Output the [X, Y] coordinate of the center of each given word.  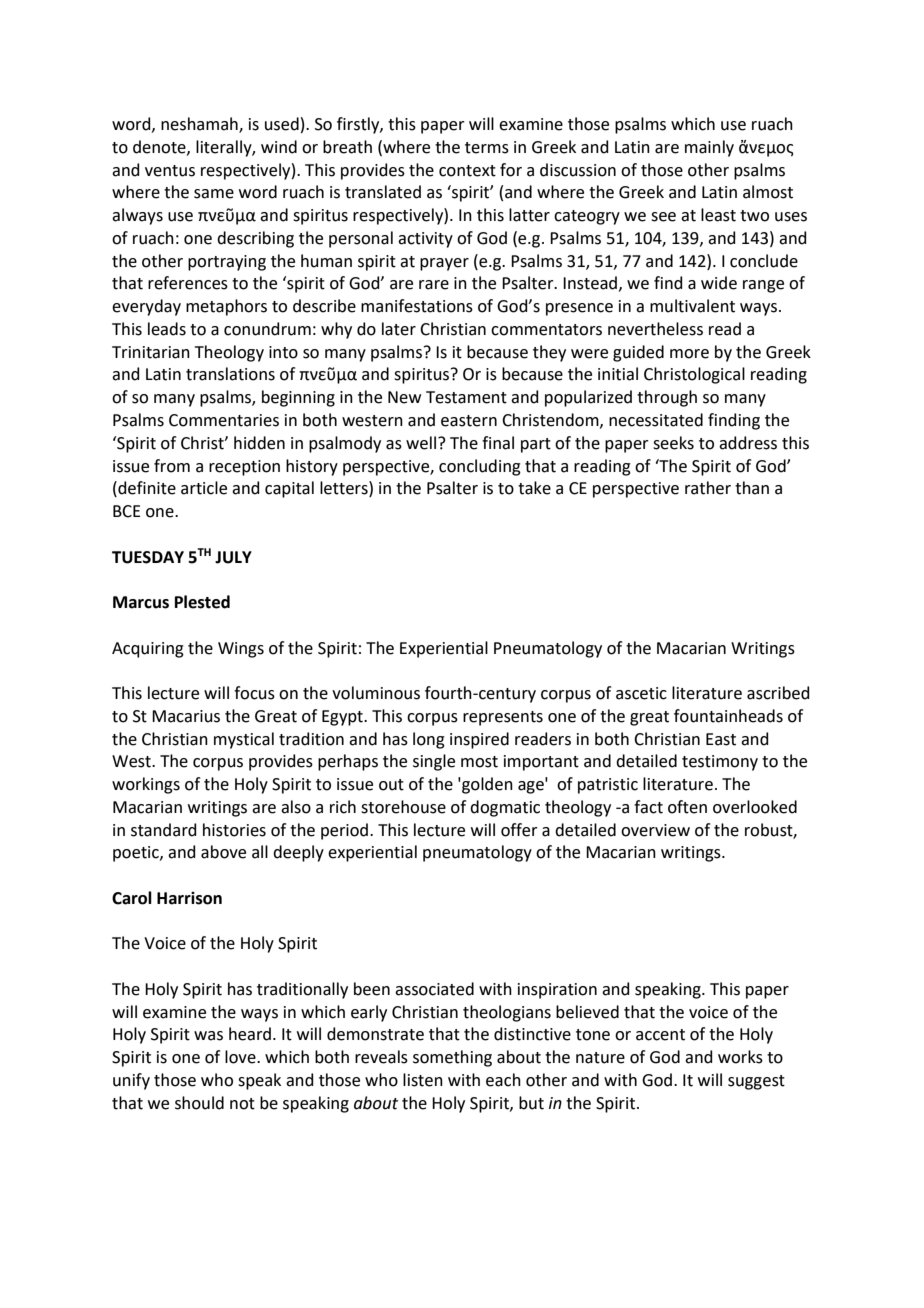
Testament [466, 397]
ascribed [778, 693]
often [687, 807]
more [689, 354]
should [199, 1103]
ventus [170, 171]
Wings [241, 650]
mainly [709, 148]
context [467, 171]
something [452, 1058]
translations [230, 374]
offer [519, 830]
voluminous [376, 693]
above [223, 852]
